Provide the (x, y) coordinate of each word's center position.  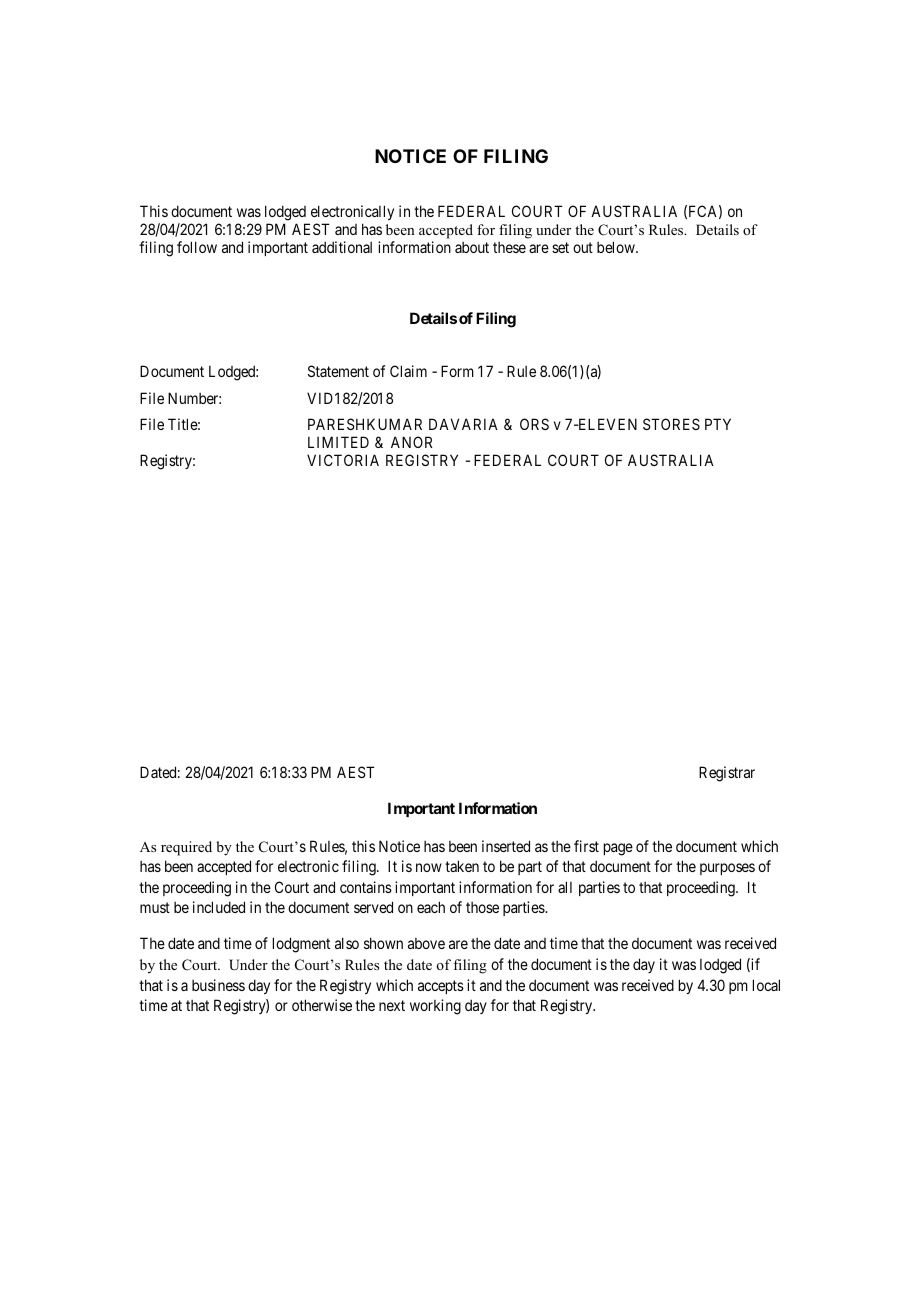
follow (197, 247)
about (472, 247)
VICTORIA (343, 460)
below (617, 247)
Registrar (727, 774)
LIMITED (338, 442)
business (218, 985)
